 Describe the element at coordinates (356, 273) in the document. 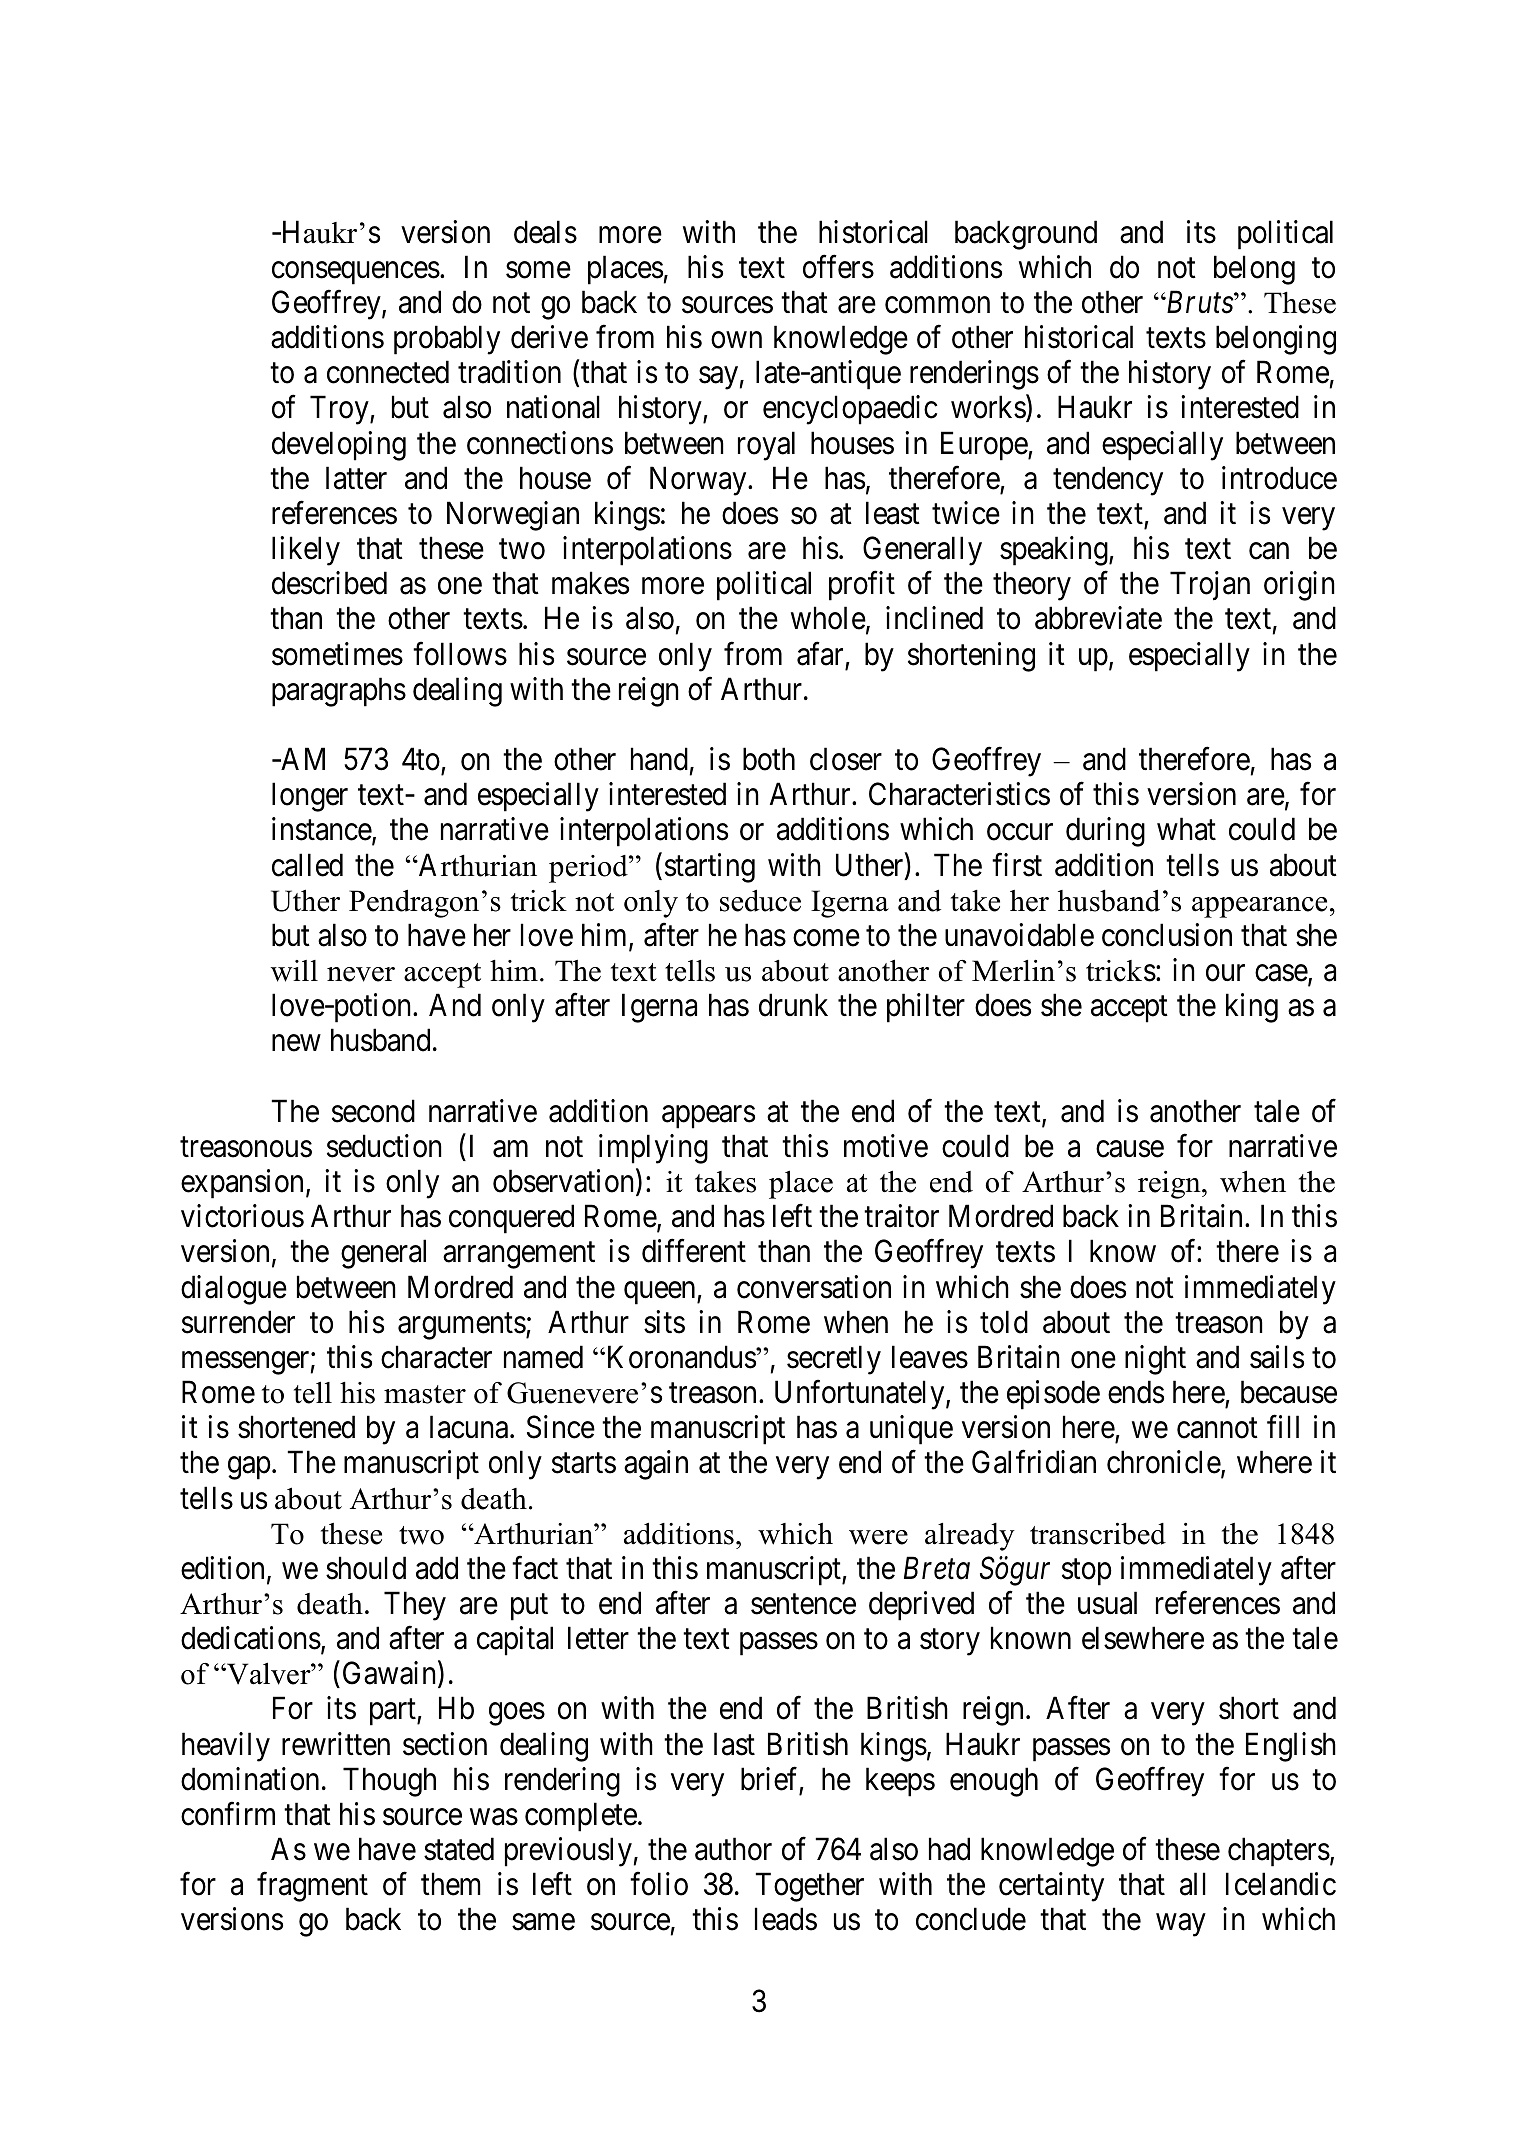

I see `consequences` at that location.
